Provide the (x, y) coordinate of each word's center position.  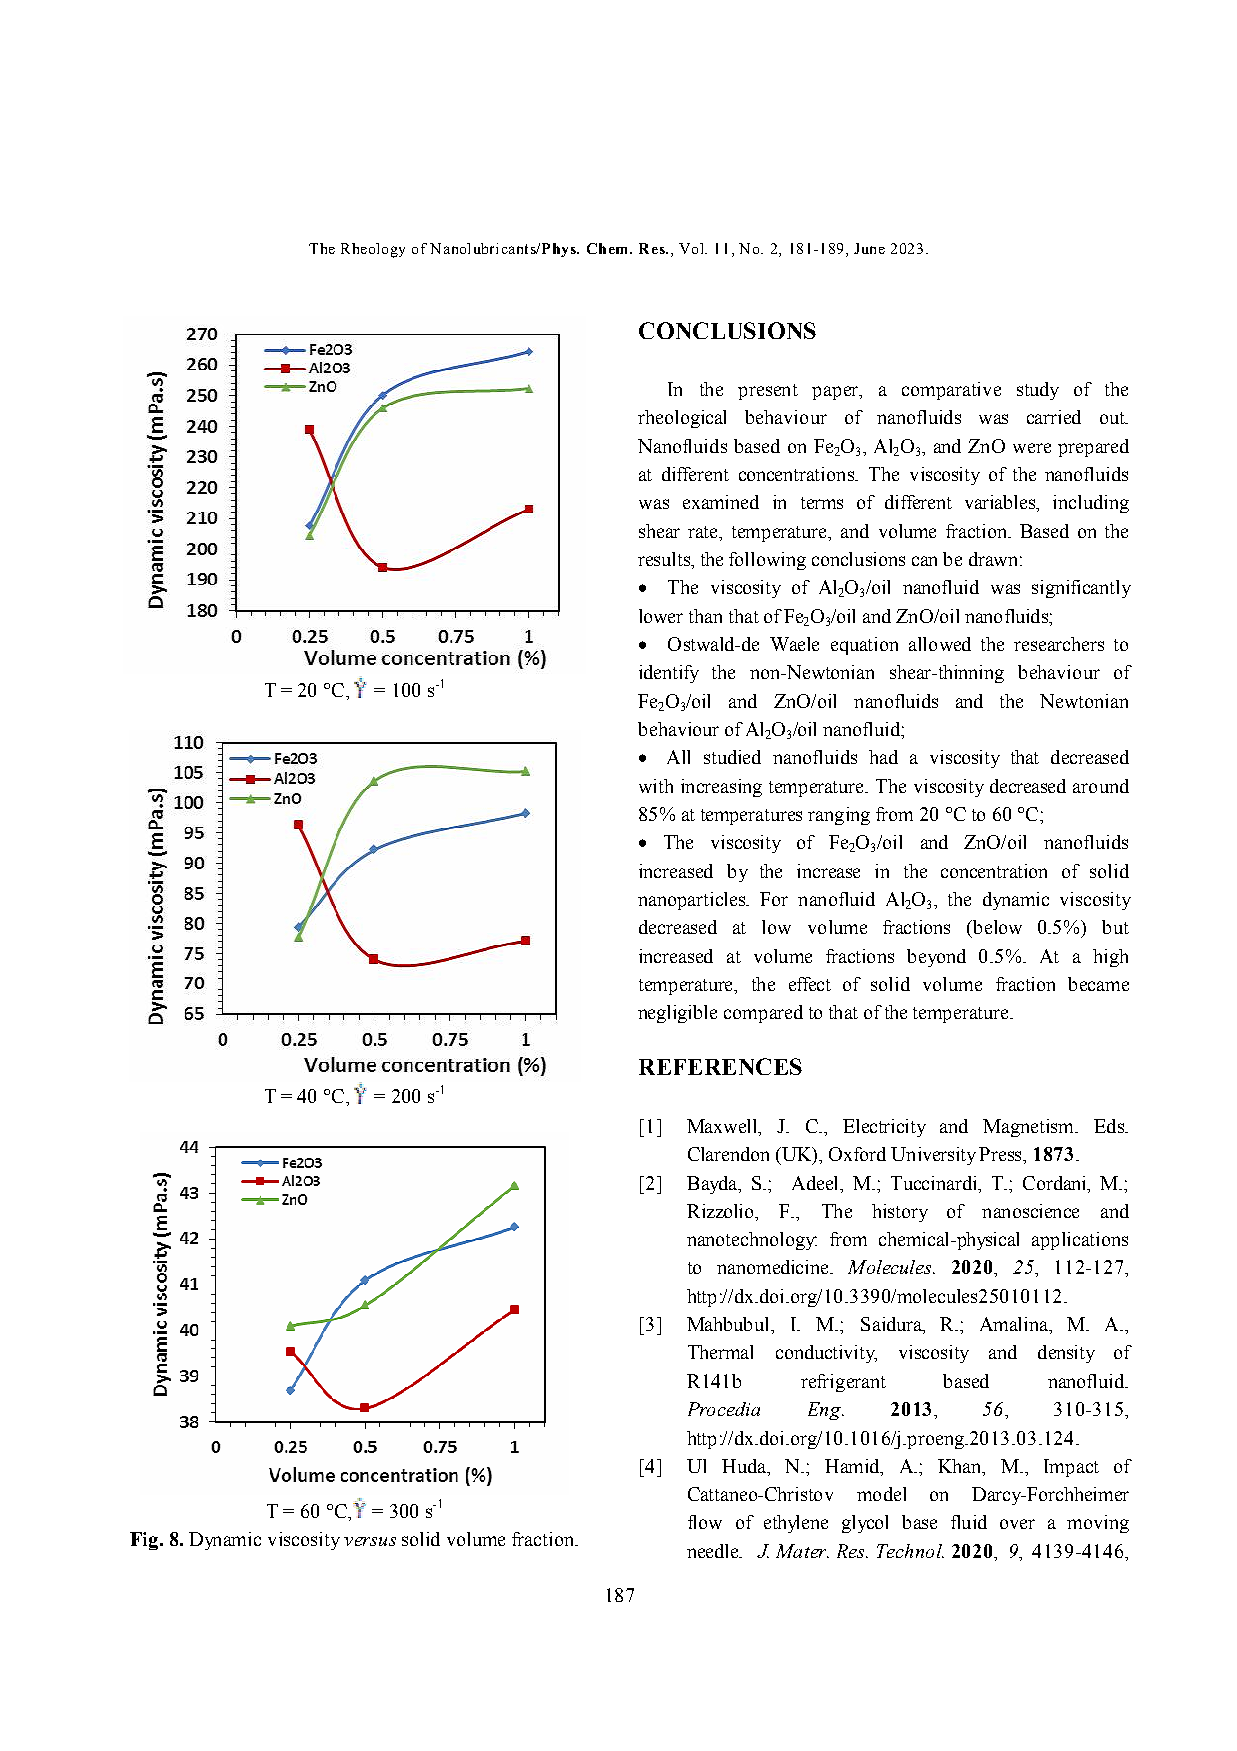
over (1017, 1524)
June (869, 248)
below (996, 927)
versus (370, 1541)
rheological (682, 419)
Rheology (373, 250)
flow (705, 1522)
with (656, 786)
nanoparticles (692, 901)
